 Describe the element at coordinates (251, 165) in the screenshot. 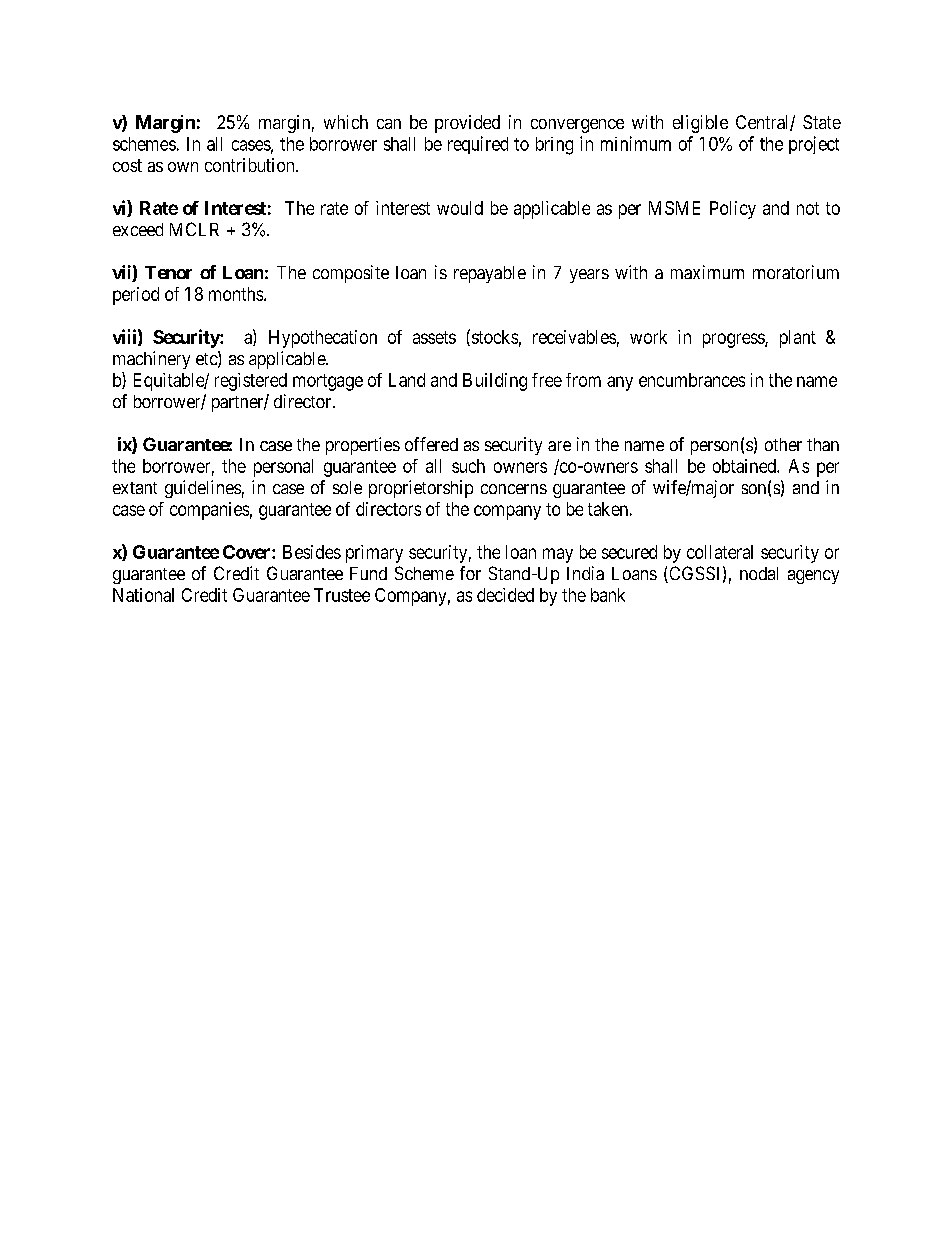

I see `contribution` at that location.
